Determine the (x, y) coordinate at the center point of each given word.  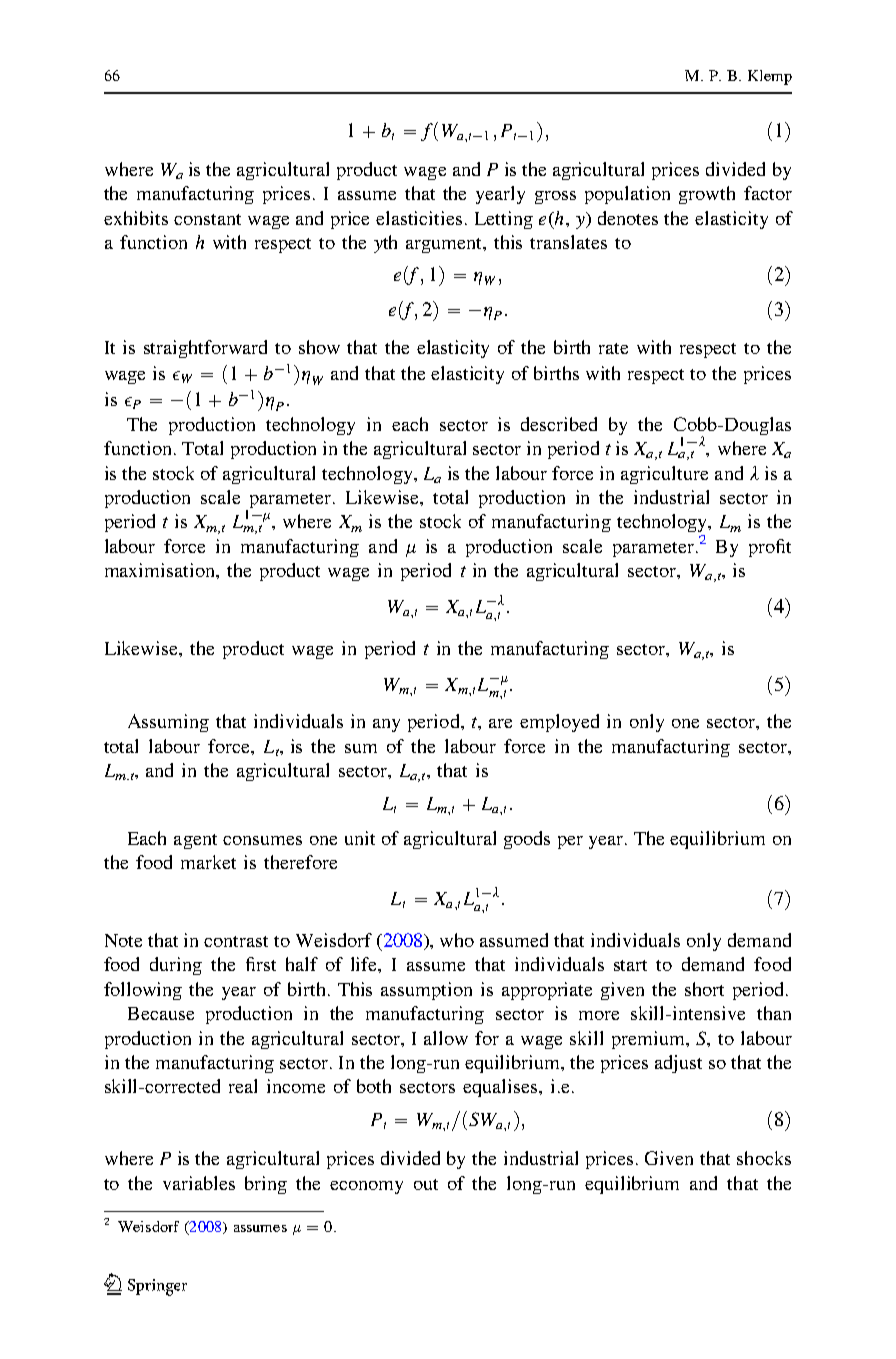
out (426, 1184)
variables (199, 1183)
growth (707, 195)
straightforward (205, 349)
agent (195, 841)
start (630, 965)
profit (770, 548)
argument (445, 245)
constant (207, 219)
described (559, 424)
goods (527, 840)
